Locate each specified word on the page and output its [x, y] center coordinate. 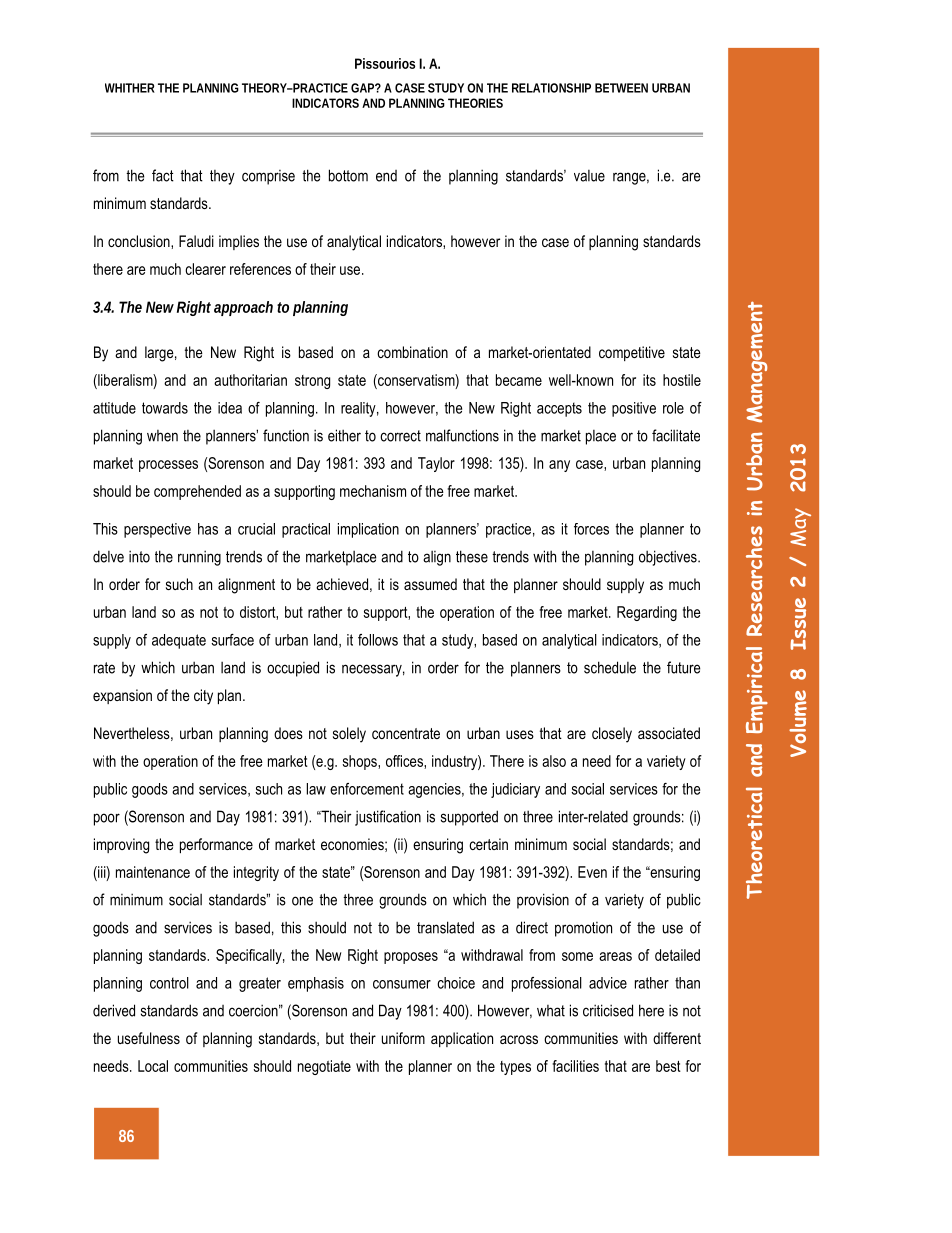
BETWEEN [621, 88]
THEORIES [475, 103]
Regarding [647, 613]
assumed [430, 584]
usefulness [149, 1038]
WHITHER [130, 88]
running [199, 558]
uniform [403, 1038]
